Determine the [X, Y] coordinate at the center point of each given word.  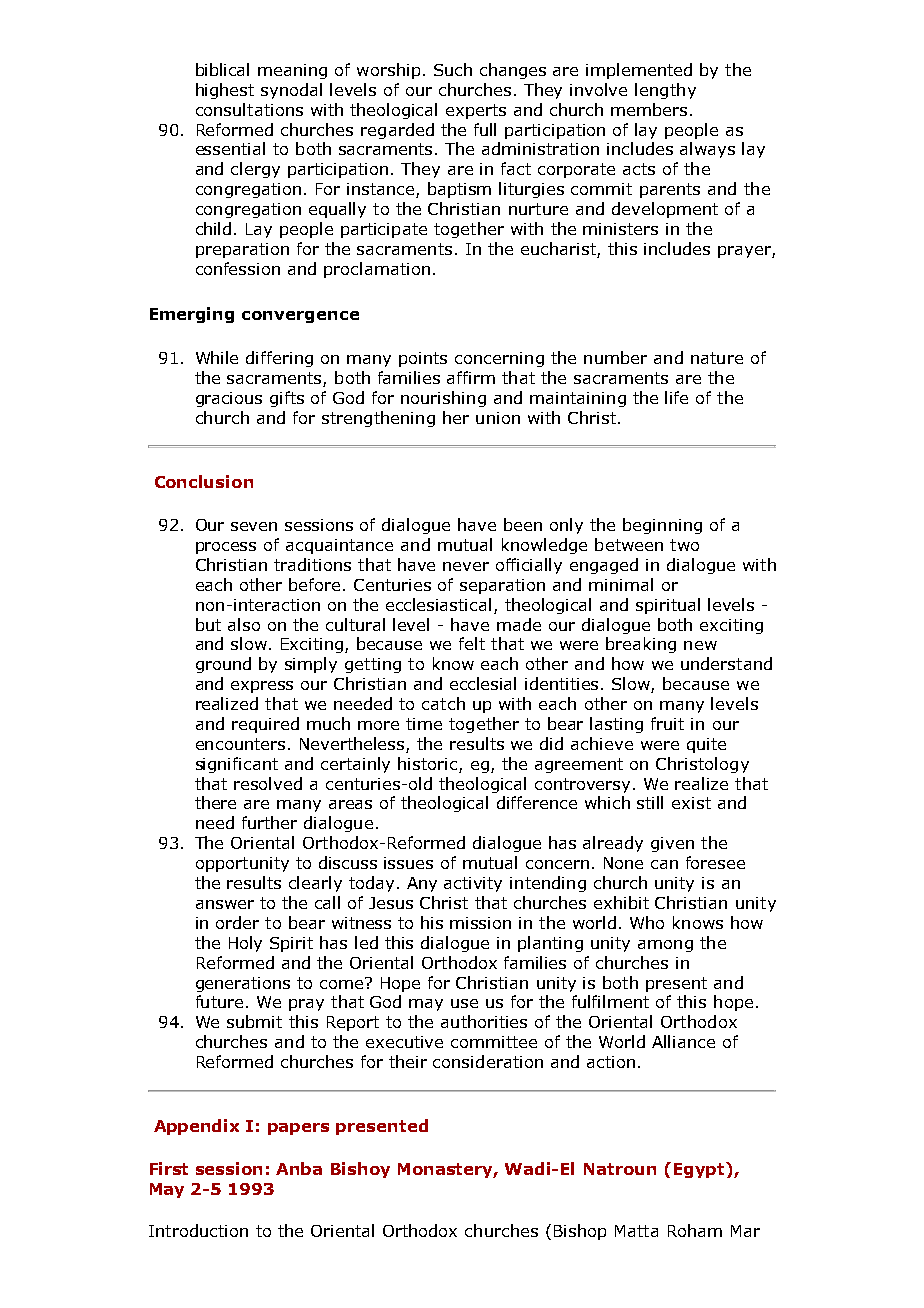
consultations [249, 109]
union [498, 418]
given [672, 844]
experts [476, 111]
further [269, 822]
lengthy [665, 91]
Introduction [198, 1230]
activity [473, 884]
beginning [662, 526]
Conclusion [204, 481]
